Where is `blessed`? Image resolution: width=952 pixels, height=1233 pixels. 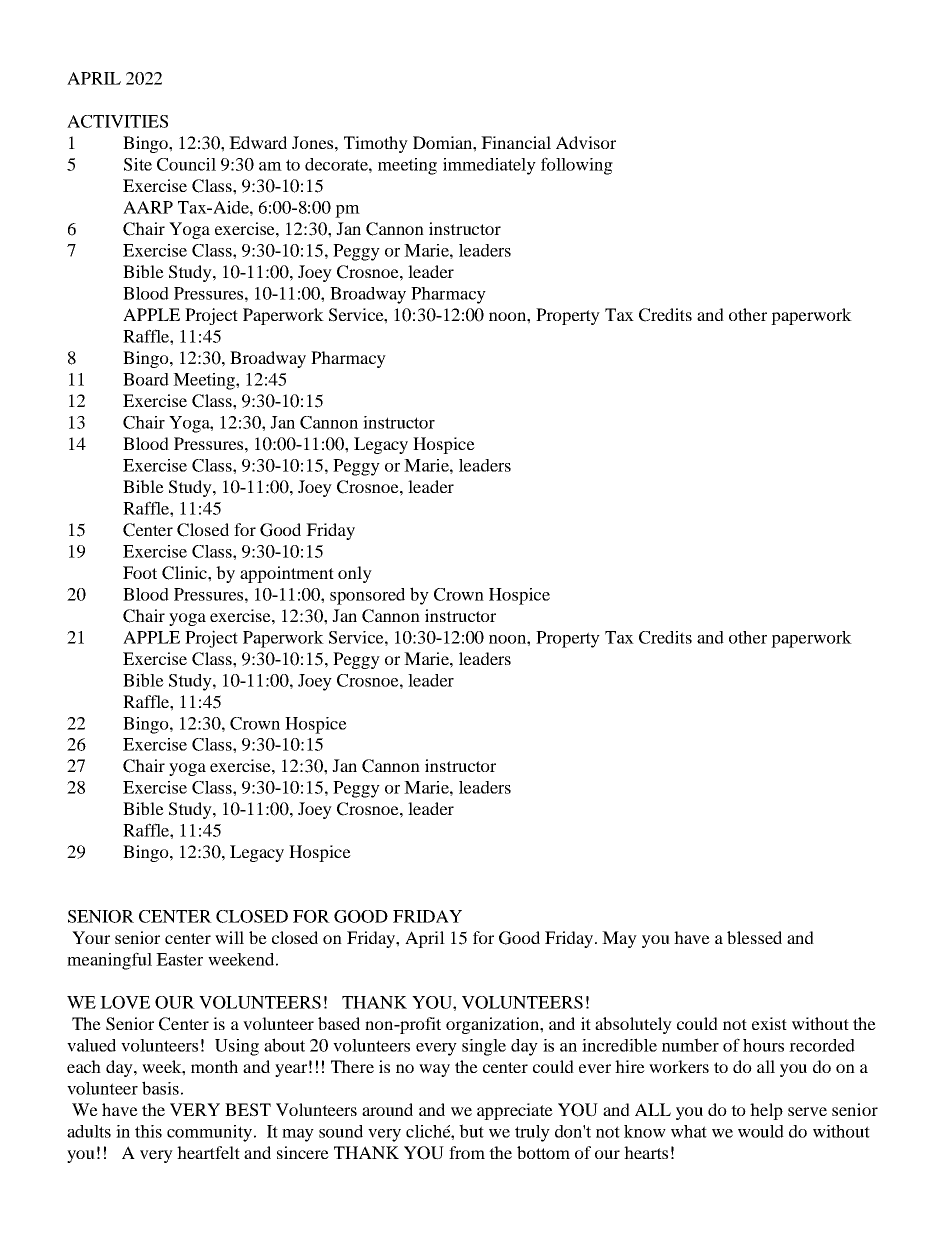 blessed is located at coordinates (754, 937).
